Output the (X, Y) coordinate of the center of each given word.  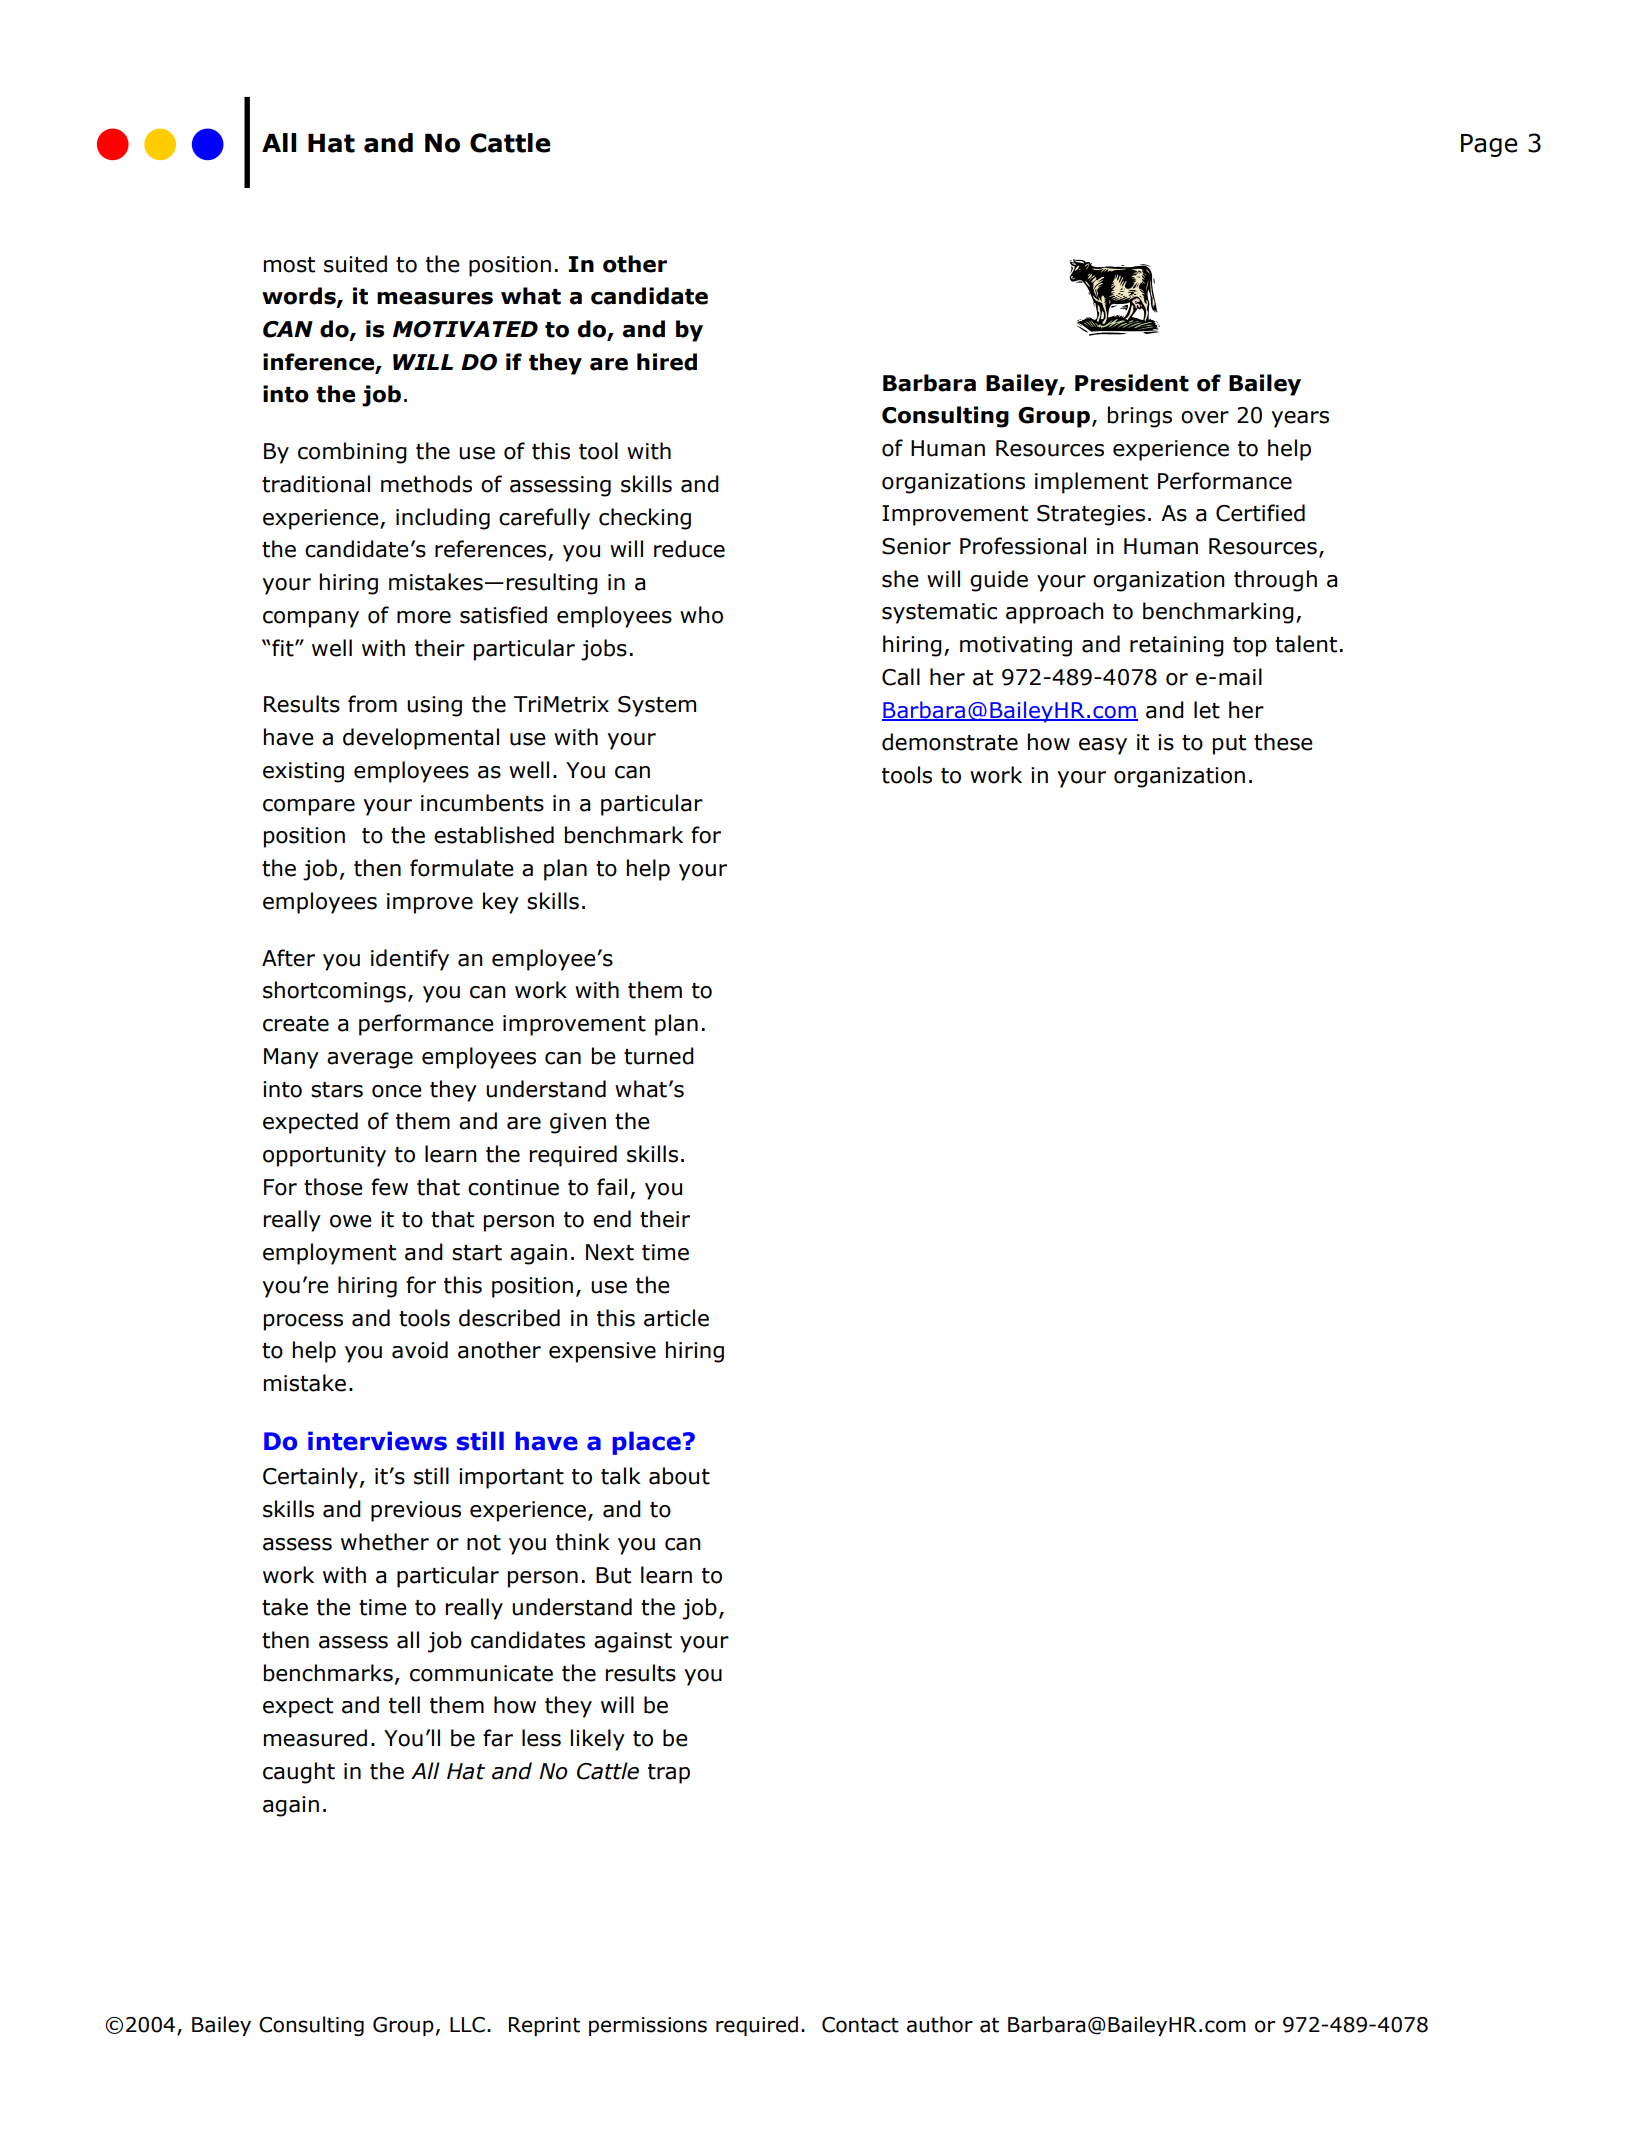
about (679, 1476)
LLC (467, 2025)
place (647, 1443)
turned (659, 1056)
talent (1306, 644)
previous (416, 1511)
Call (901, 677)
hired (667, 362)
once (397, 1091)
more (424, 617)
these (1283, 742)
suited (355, 264)
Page (1489, 145)
